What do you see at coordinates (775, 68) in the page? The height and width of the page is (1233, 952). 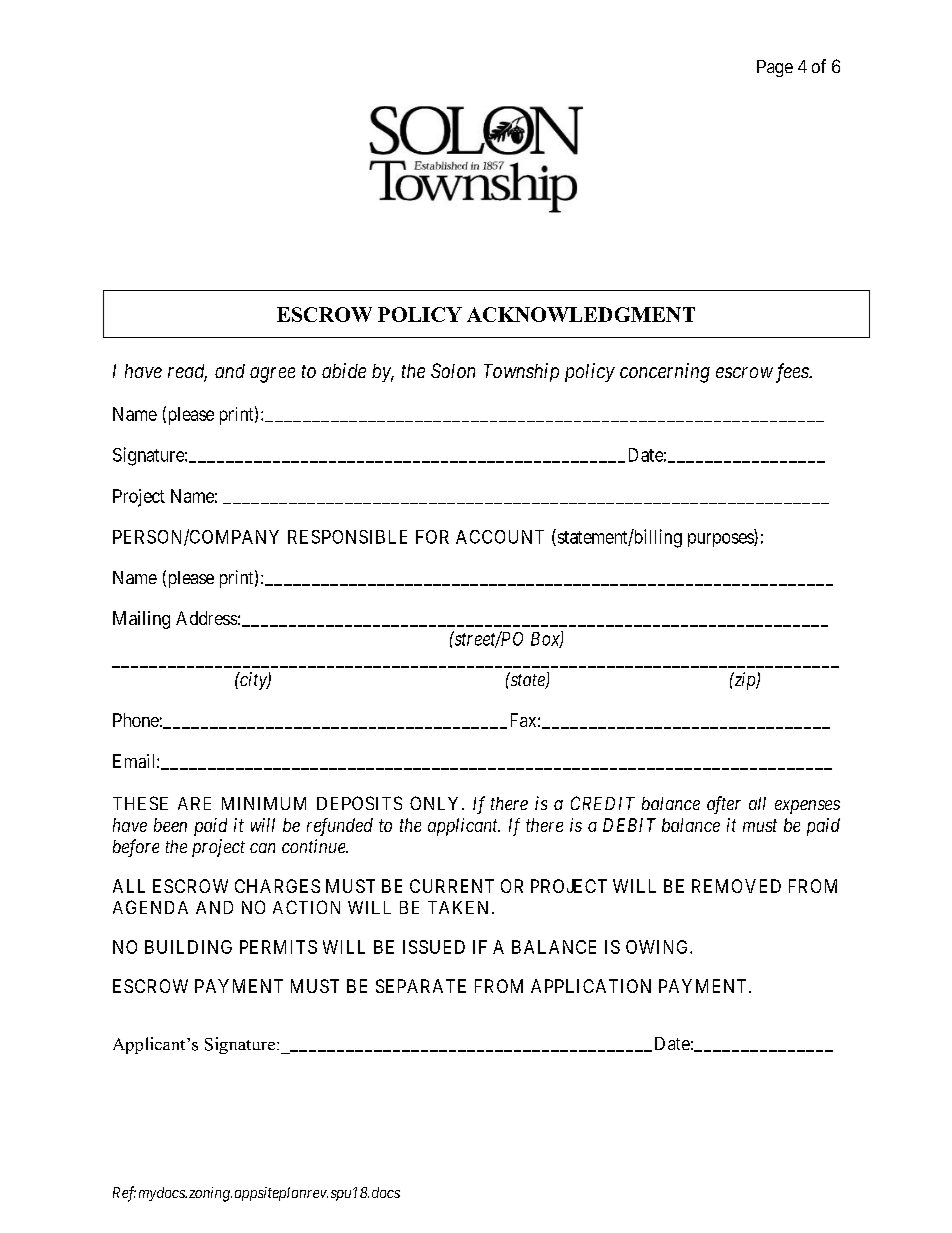 I see `Page` at bounding box center [775, 68].
